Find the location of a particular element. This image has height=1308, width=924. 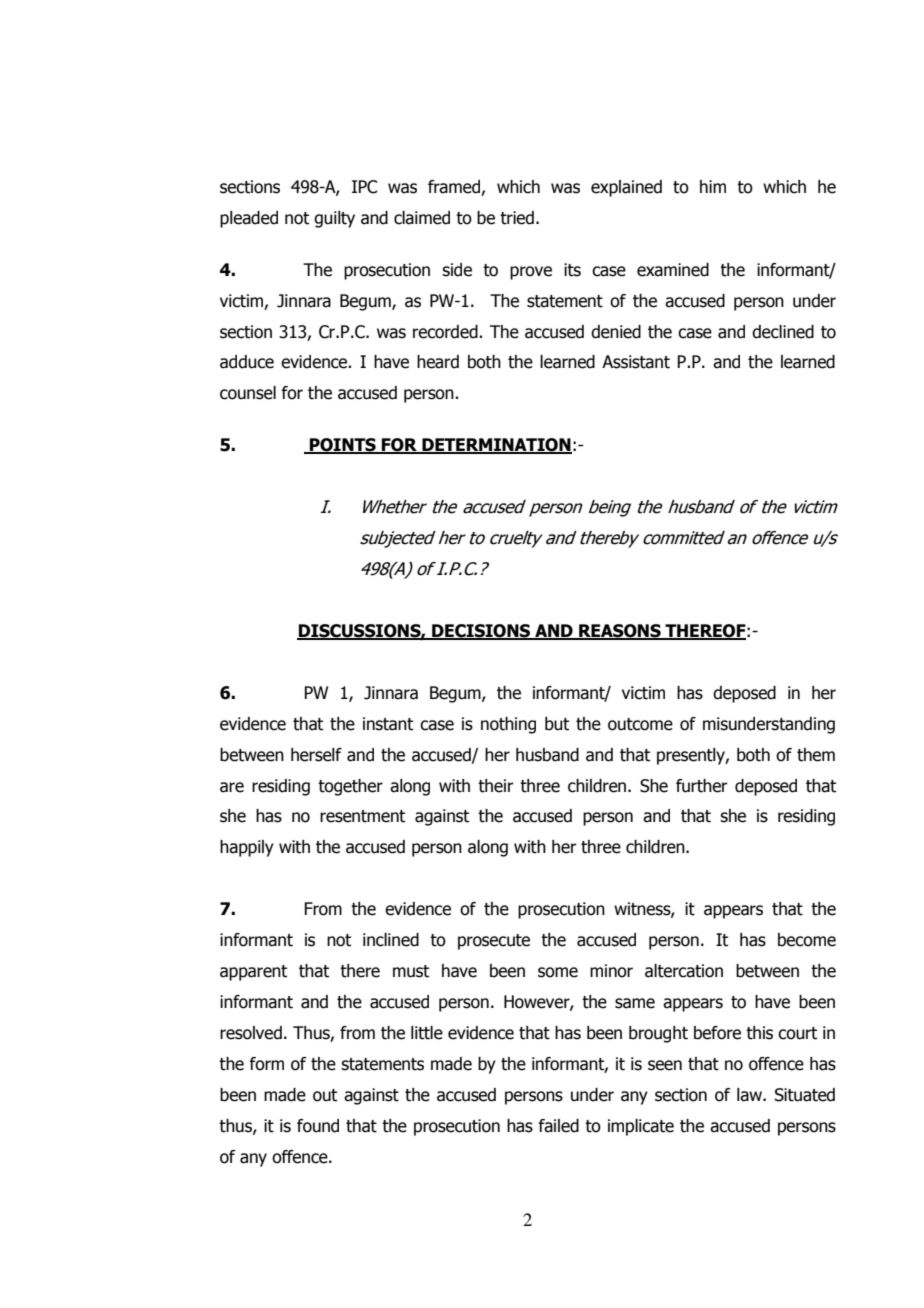

REASONS is located at coordinates (620, 631).
